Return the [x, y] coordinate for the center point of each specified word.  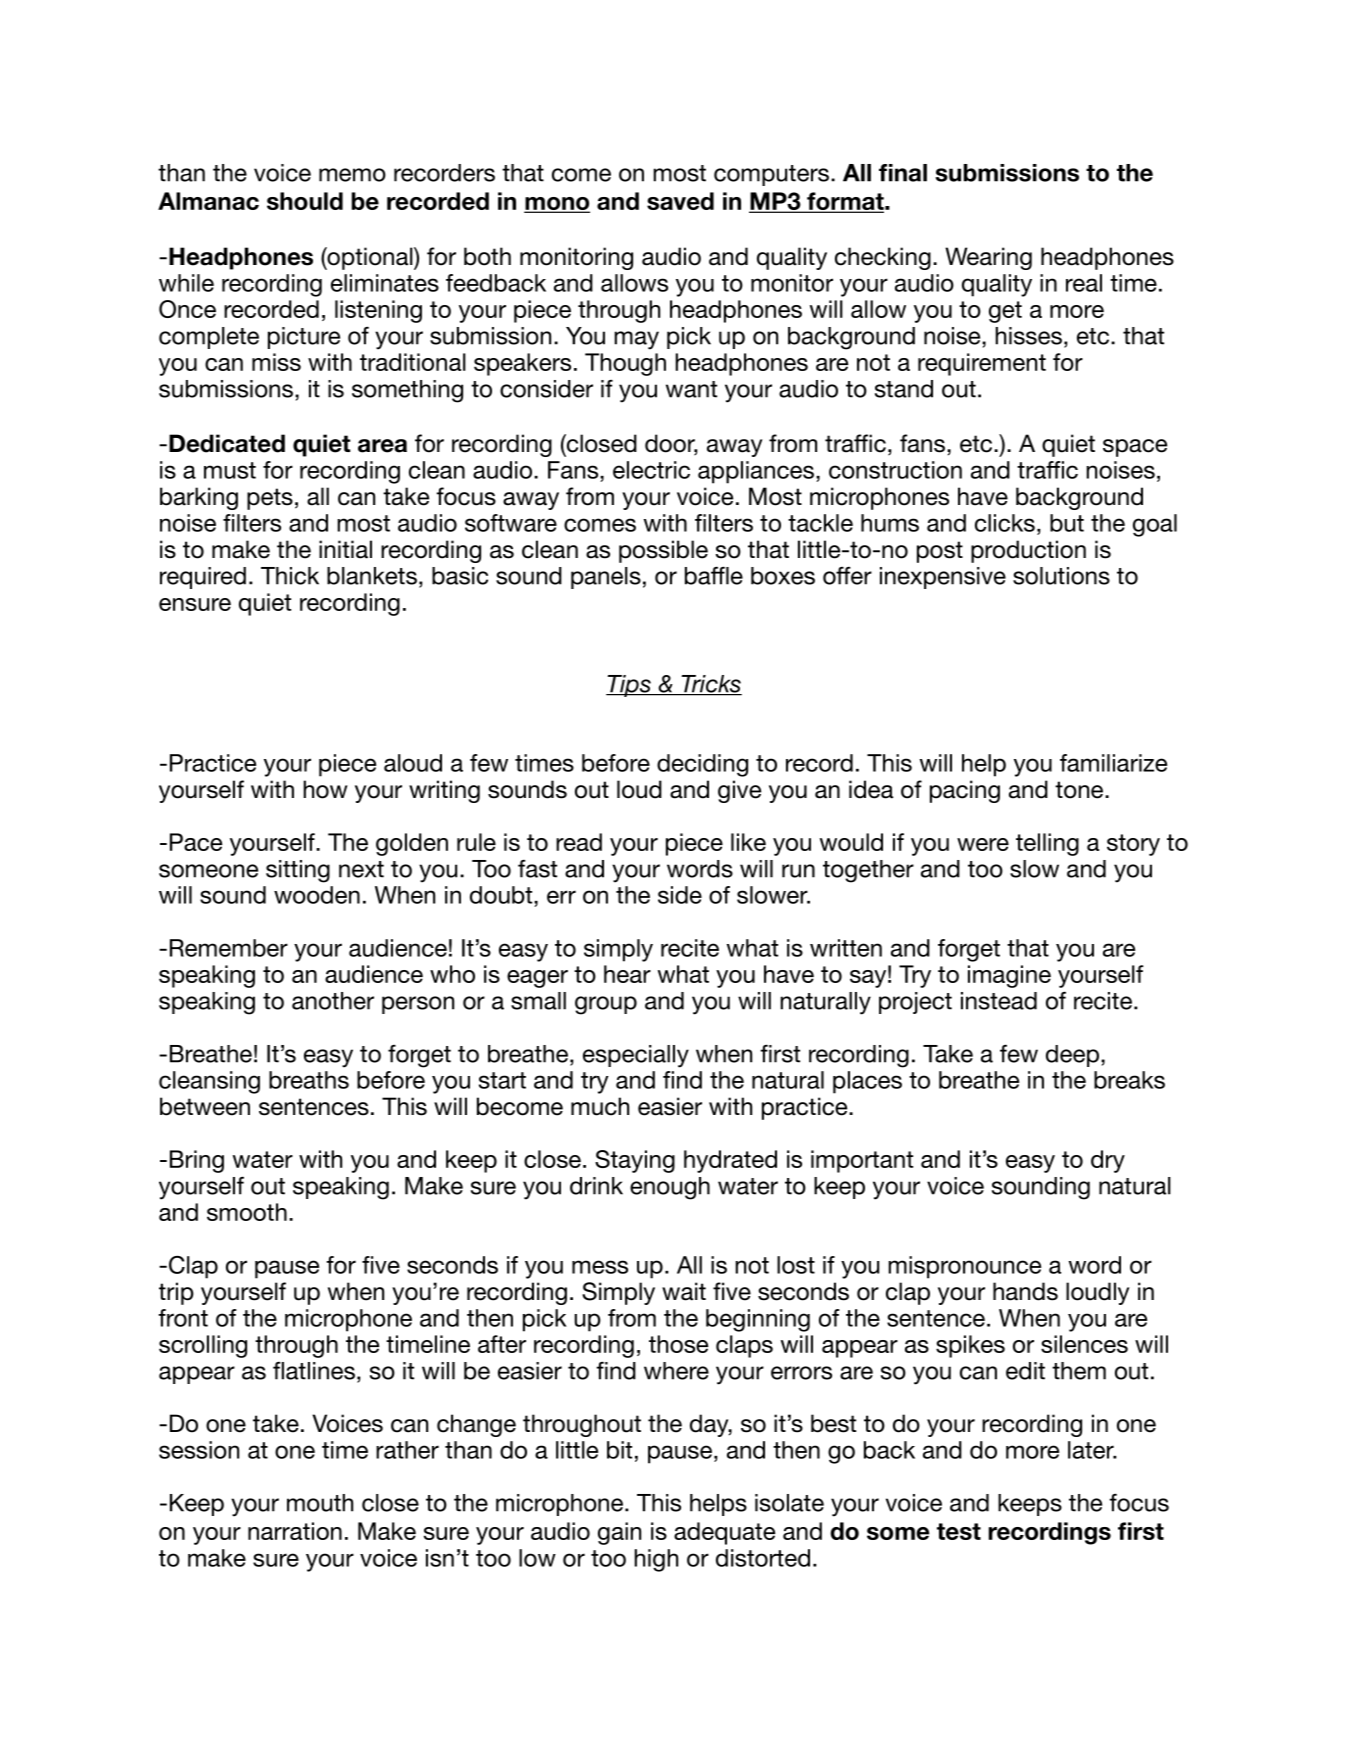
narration [295, 1531]
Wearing [988, 258]
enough [670, 1188]
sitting [298, 871]
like [748, 842]
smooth [247, 1212]
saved [680, 201]
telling [1047, 844]
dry [1108, 1161]
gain [619, 1533]
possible [663, 551]
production [1028, 551]
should [305, 201]
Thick [290, 576]
